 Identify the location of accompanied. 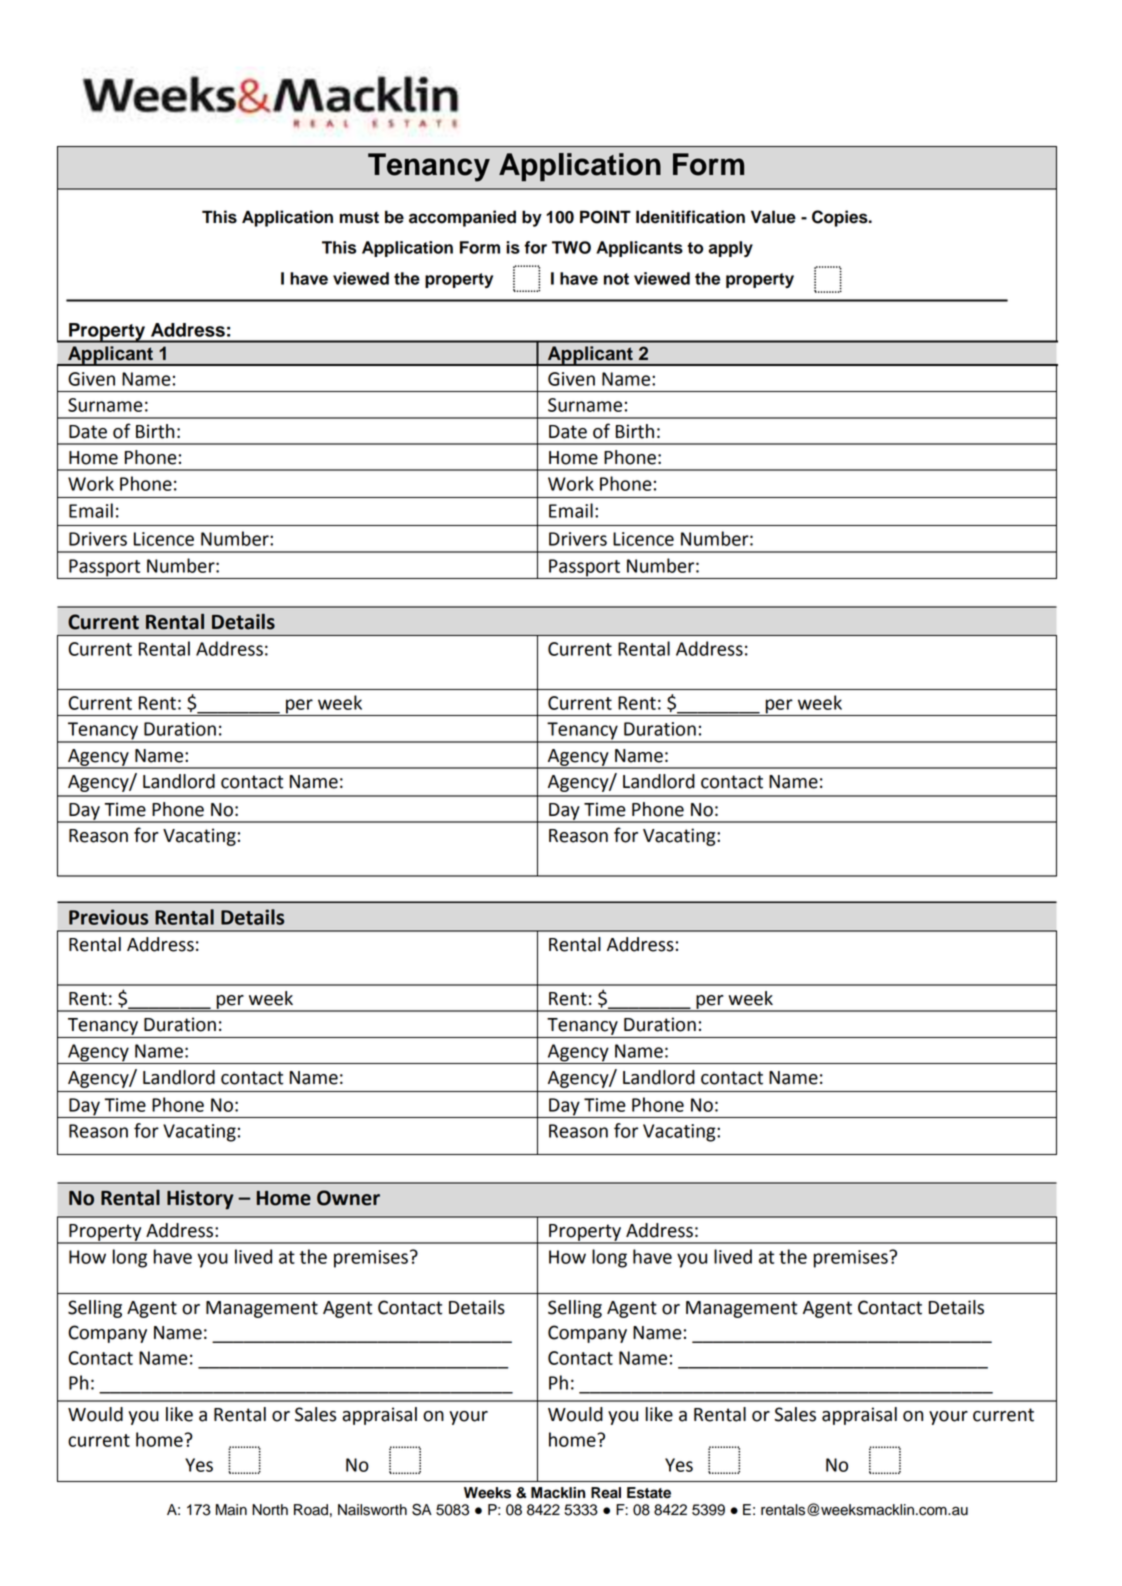
(462, 218).
